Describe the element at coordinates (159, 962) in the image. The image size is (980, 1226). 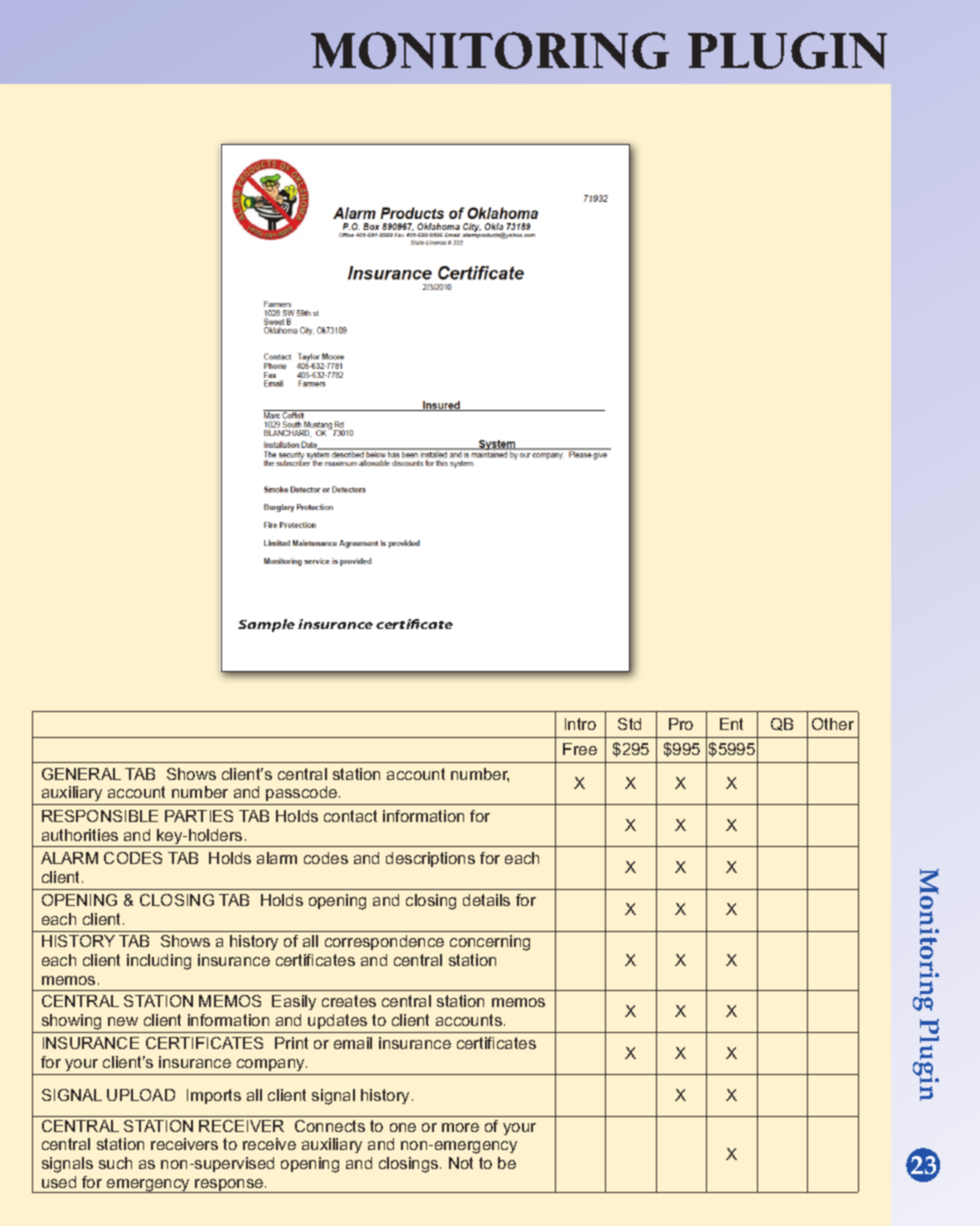
I see `including` at that location.
